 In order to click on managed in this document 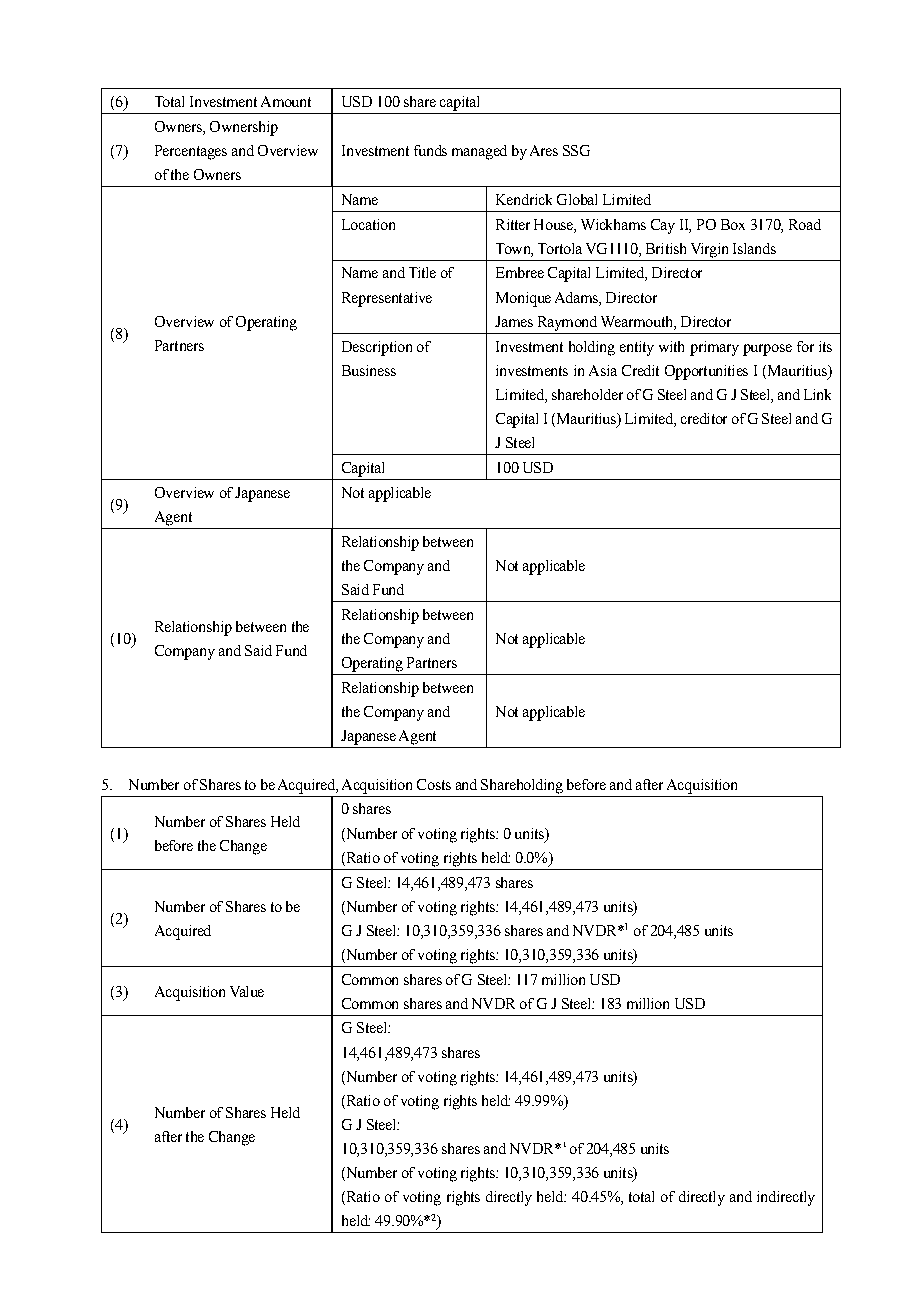, I will do `click(479, 152)`.
